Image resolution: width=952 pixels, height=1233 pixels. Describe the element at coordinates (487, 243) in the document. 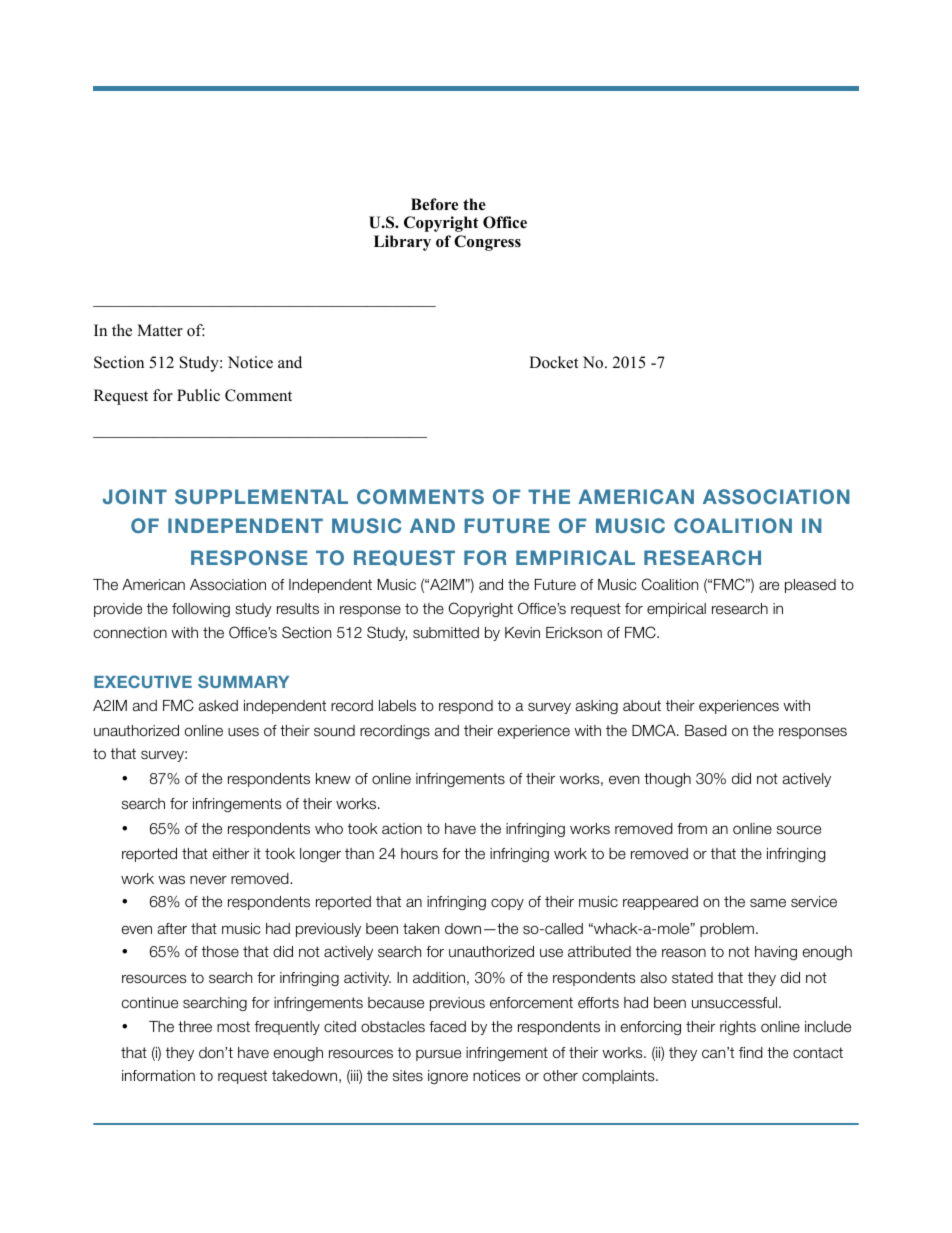

I see `Congress` at that location.
